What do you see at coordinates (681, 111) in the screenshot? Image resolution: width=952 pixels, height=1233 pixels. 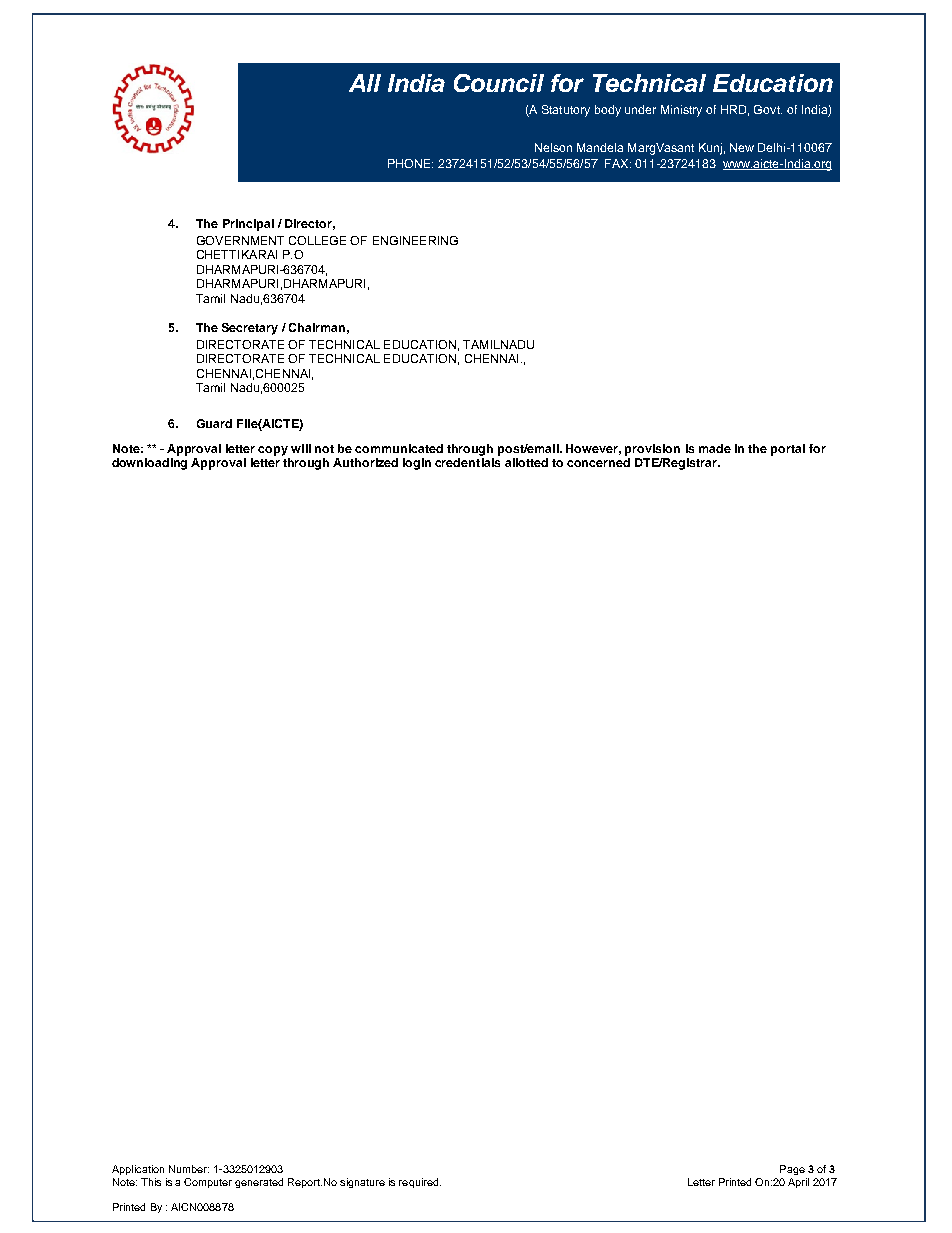 I see `Ministry` at bounding box center [681, 111].
